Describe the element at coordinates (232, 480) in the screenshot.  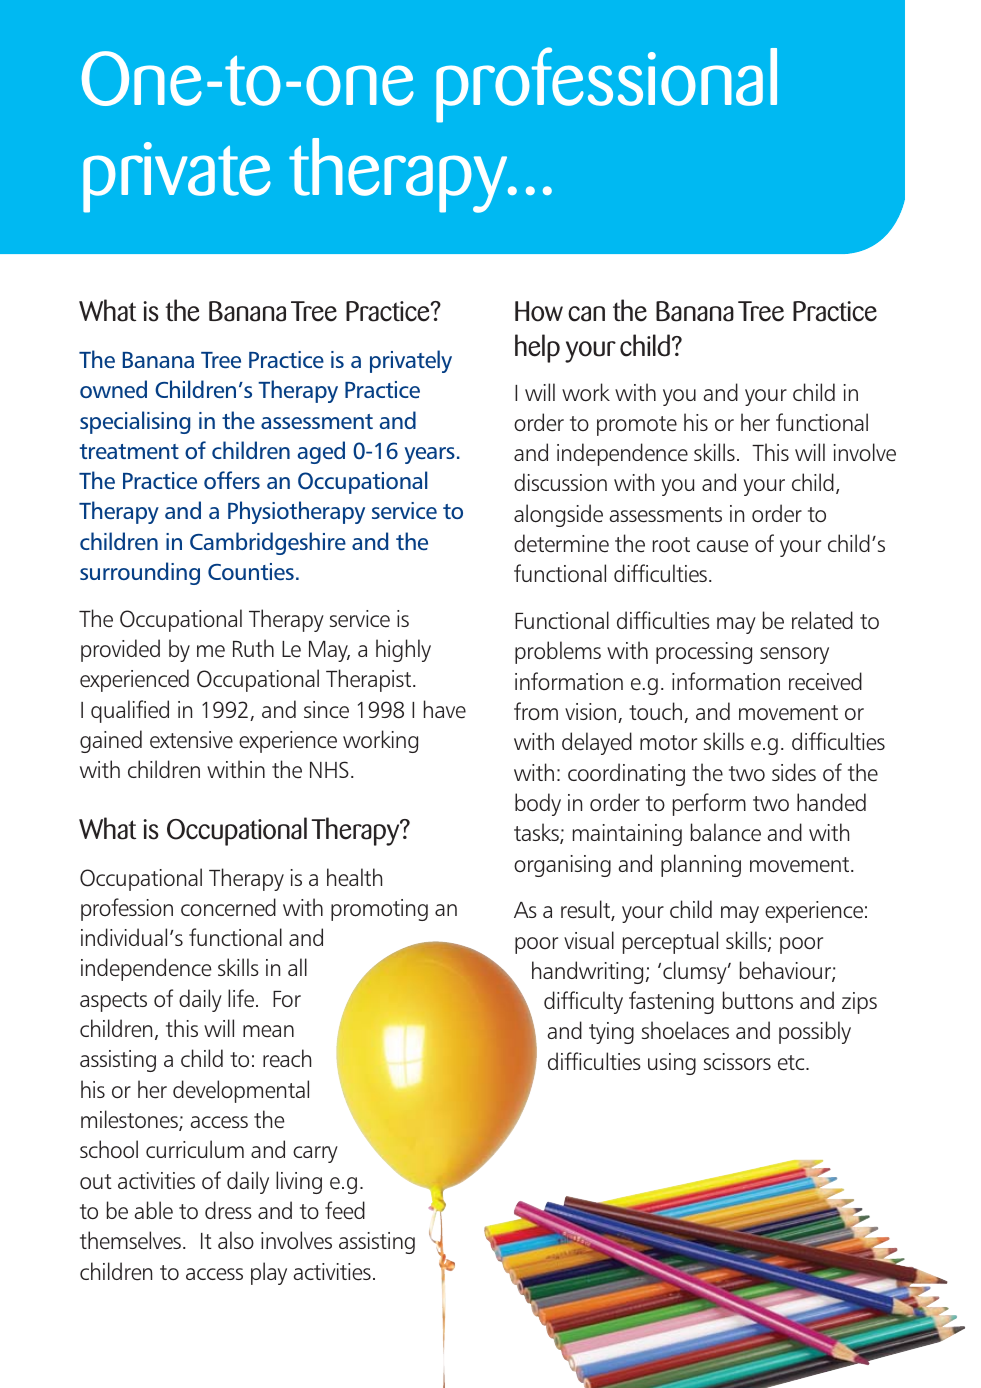
I see `offers` at that location.
